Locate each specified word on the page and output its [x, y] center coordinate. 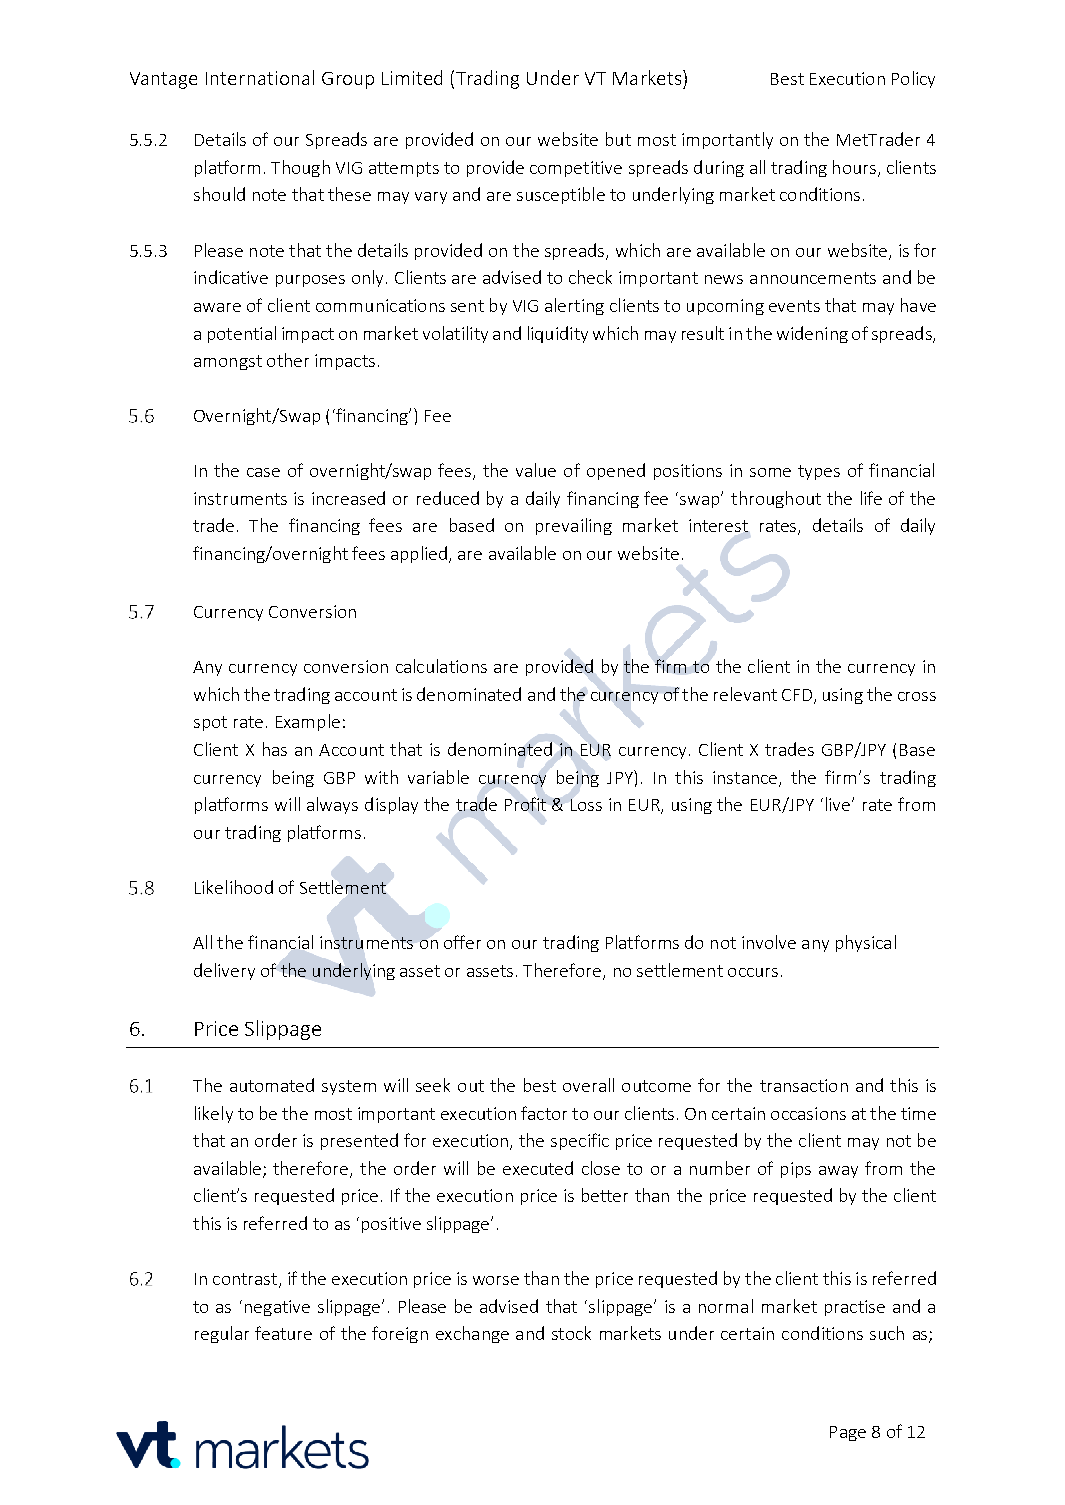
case [263, 472]
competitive [576, 169]
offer [462, 942]
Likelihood [234, 887]
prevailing [574, 526]
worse [496, 1280]
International [260, 77]
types [819, 472]
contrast [246, 1280]
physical [866, 943]
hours [854, 167]
